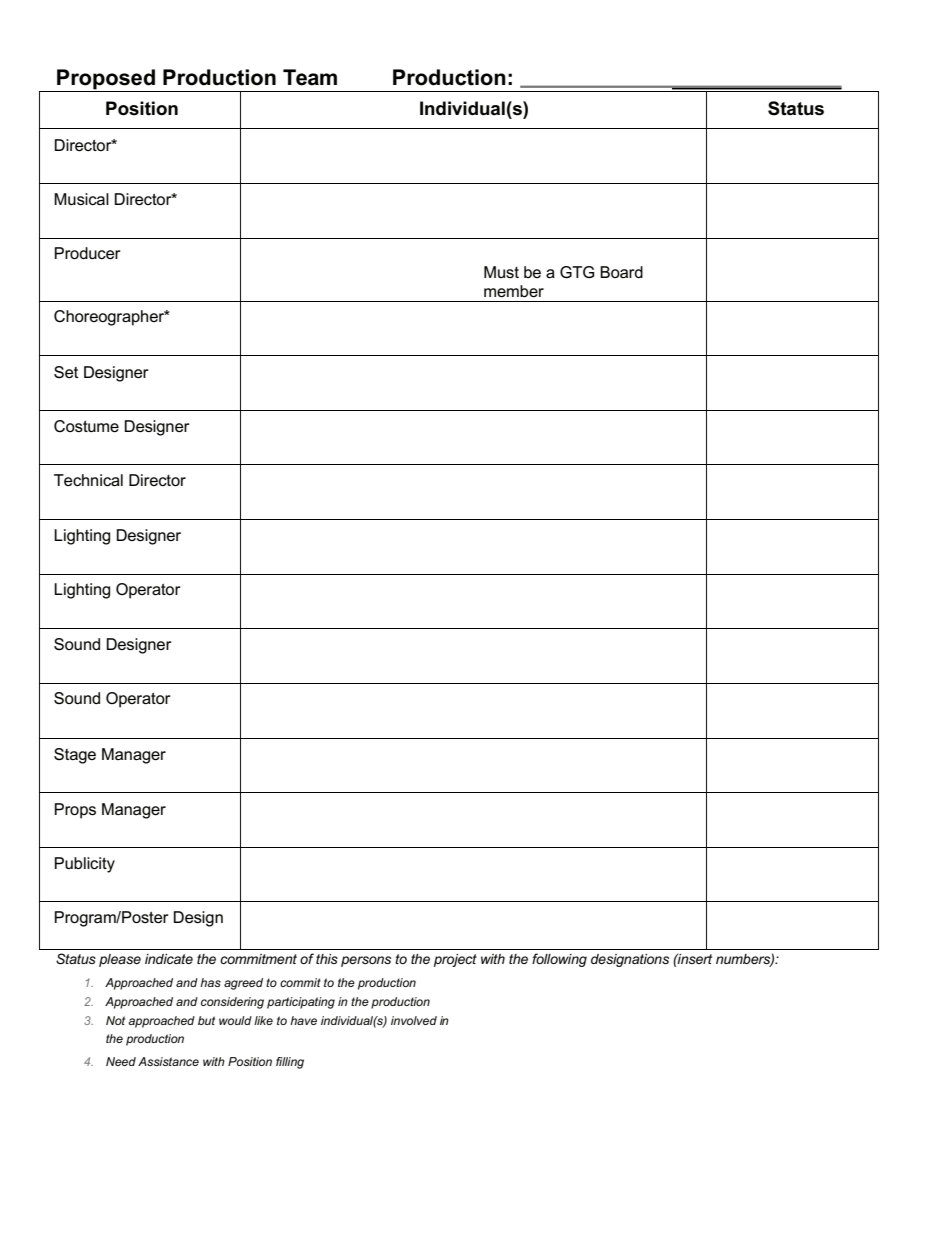 Image resolution: width=952 pixels, height=1233 pixels. Describe the element at coordinates (86, 426) in the image. I see `Costume` at that location.
